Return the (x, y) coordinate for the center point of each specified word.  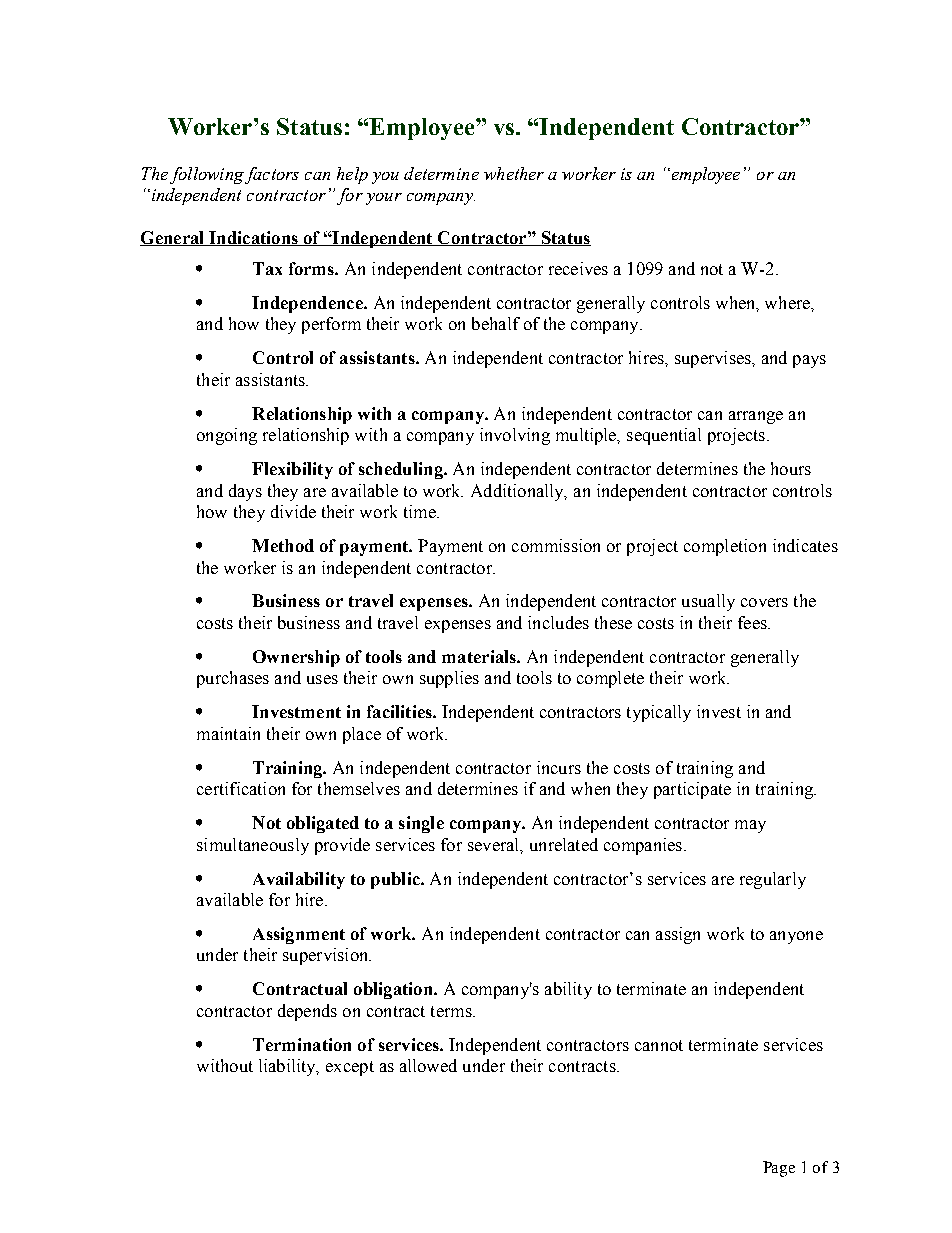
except (350, 1068)
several (495, 845)
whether (514, 173)
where (788, 302)
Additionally (518, 492)
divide (293, 511)
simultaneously (253, 846)
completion (725, 547)
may (750, 826)
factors (272, 175)
